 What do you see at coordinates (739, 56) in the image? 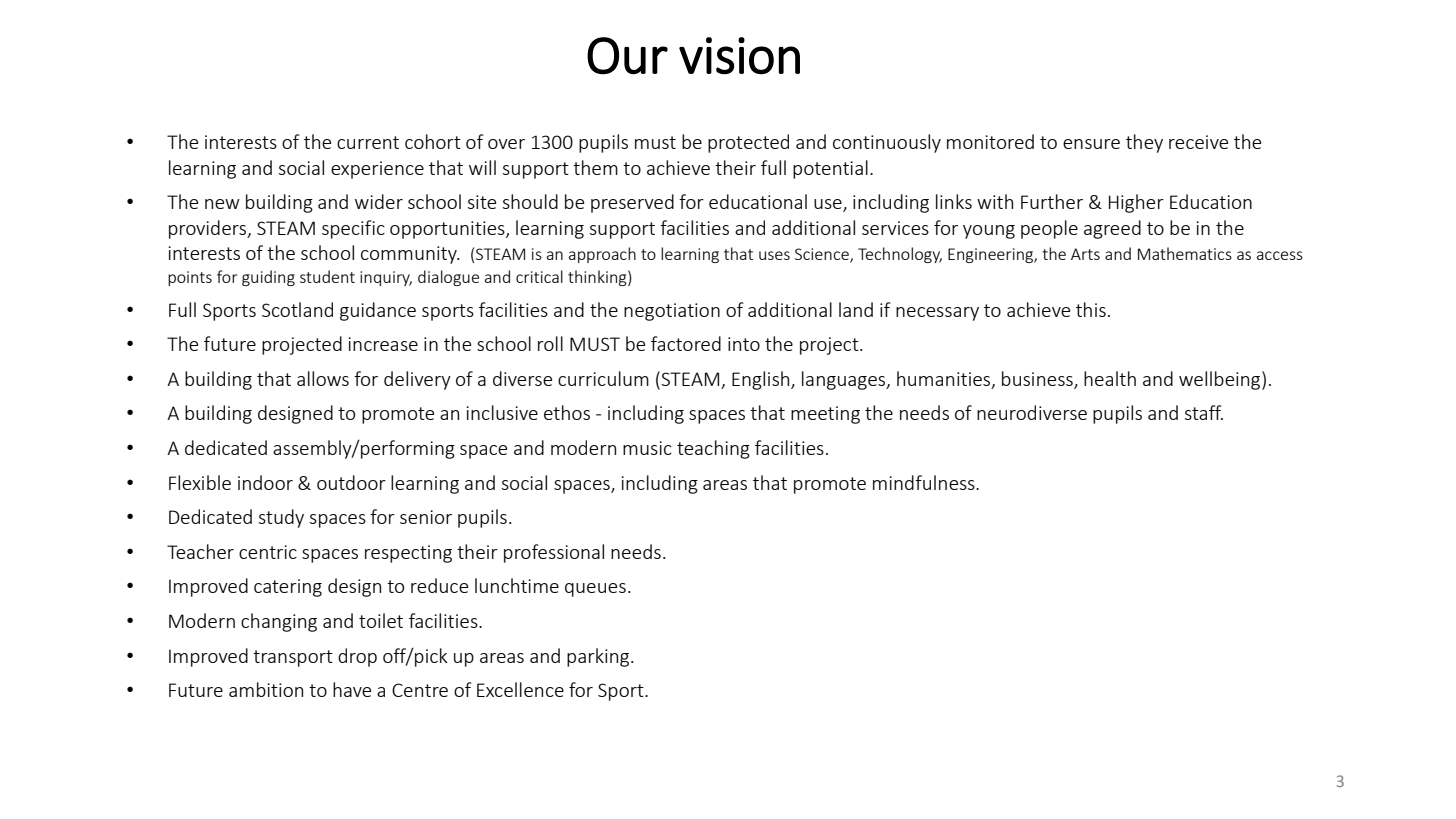
I see `vision` at bounding box center [739, 56].
